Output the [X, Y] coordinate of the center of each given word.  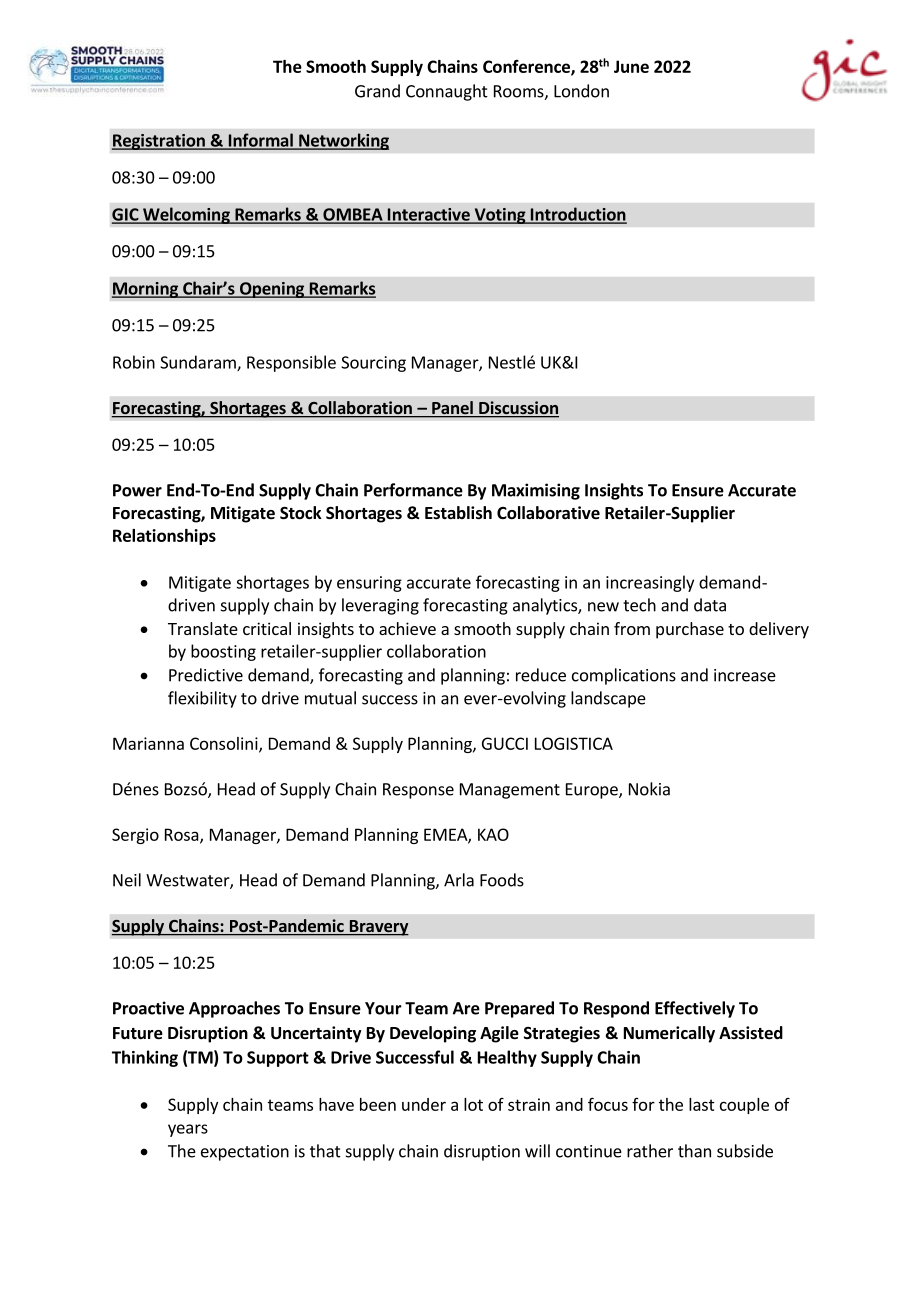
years [188, 1130]
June [631, 66]
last [702, 1104]
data [710, 605]
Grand [377, 91]
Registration [159, 142]
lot [473, 1104]
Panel [452, 409]
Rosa [183, 835]
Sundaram [199, 363]
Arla [459, 880]
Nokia [649, 789]
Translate [203, 628]
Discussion [518, 409]
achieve [407, 628]
